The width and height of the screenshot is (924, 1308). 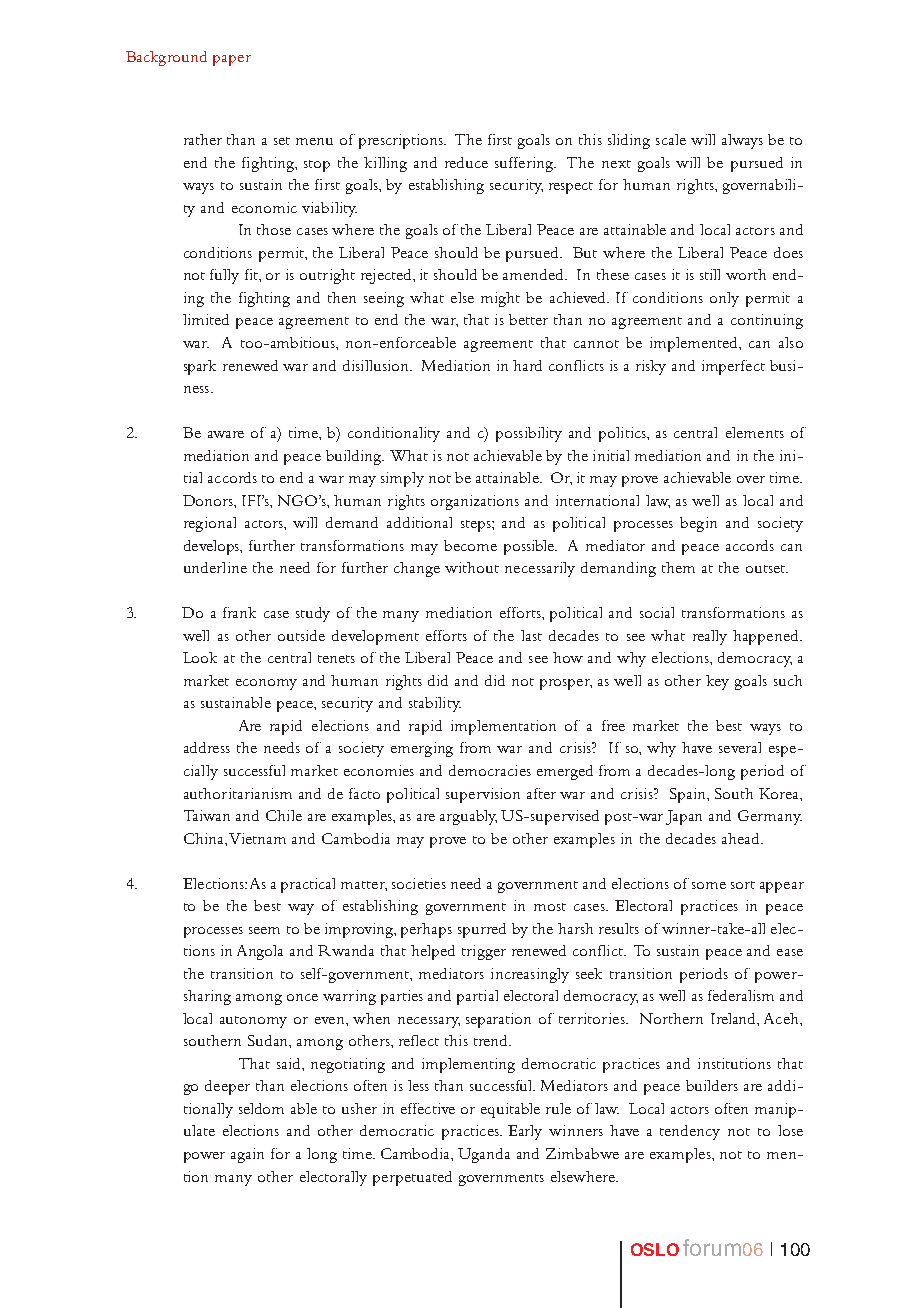 I want to click on really, so click(x=710, y=637).
